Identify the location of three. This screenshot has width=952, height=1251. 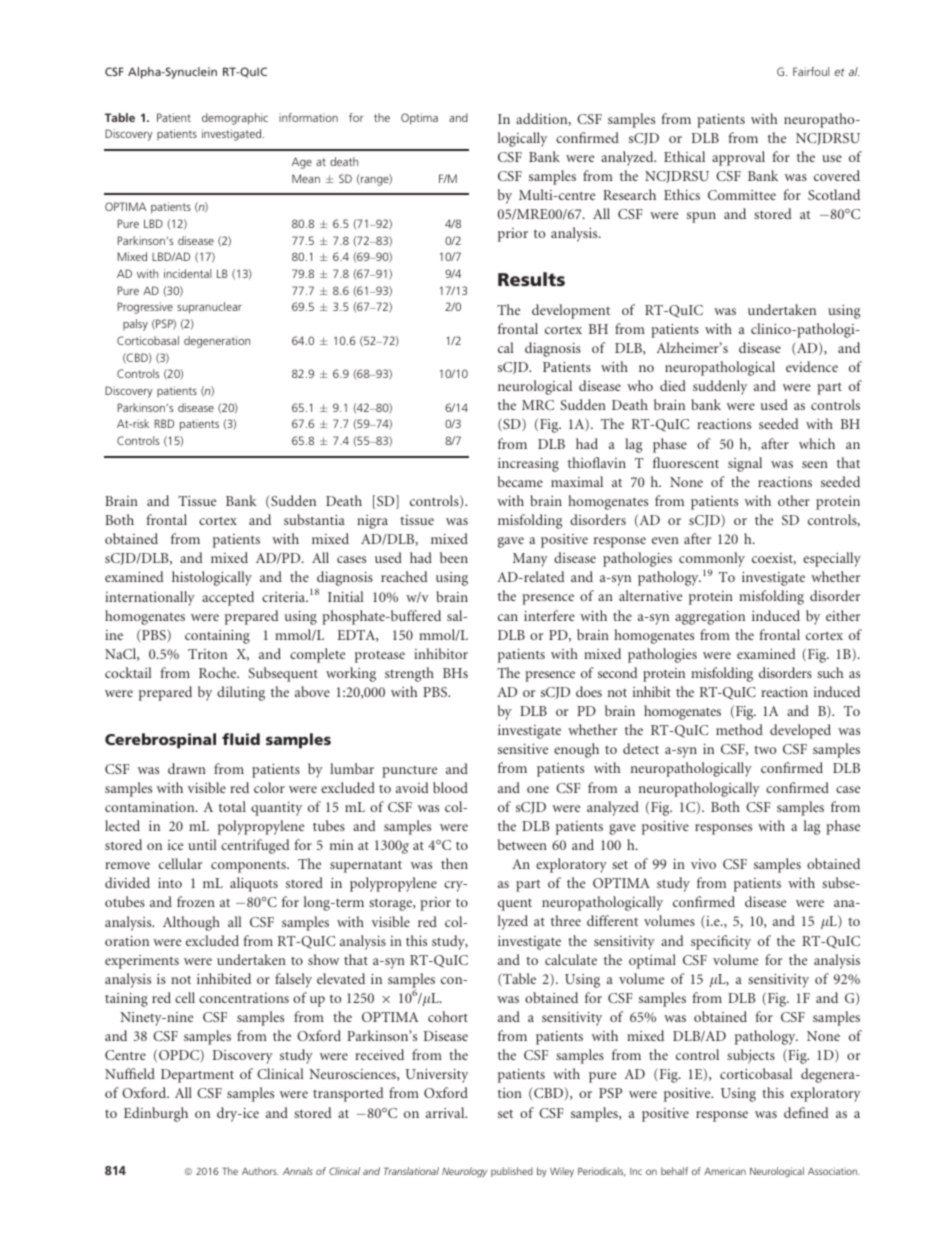
(566, 920).
